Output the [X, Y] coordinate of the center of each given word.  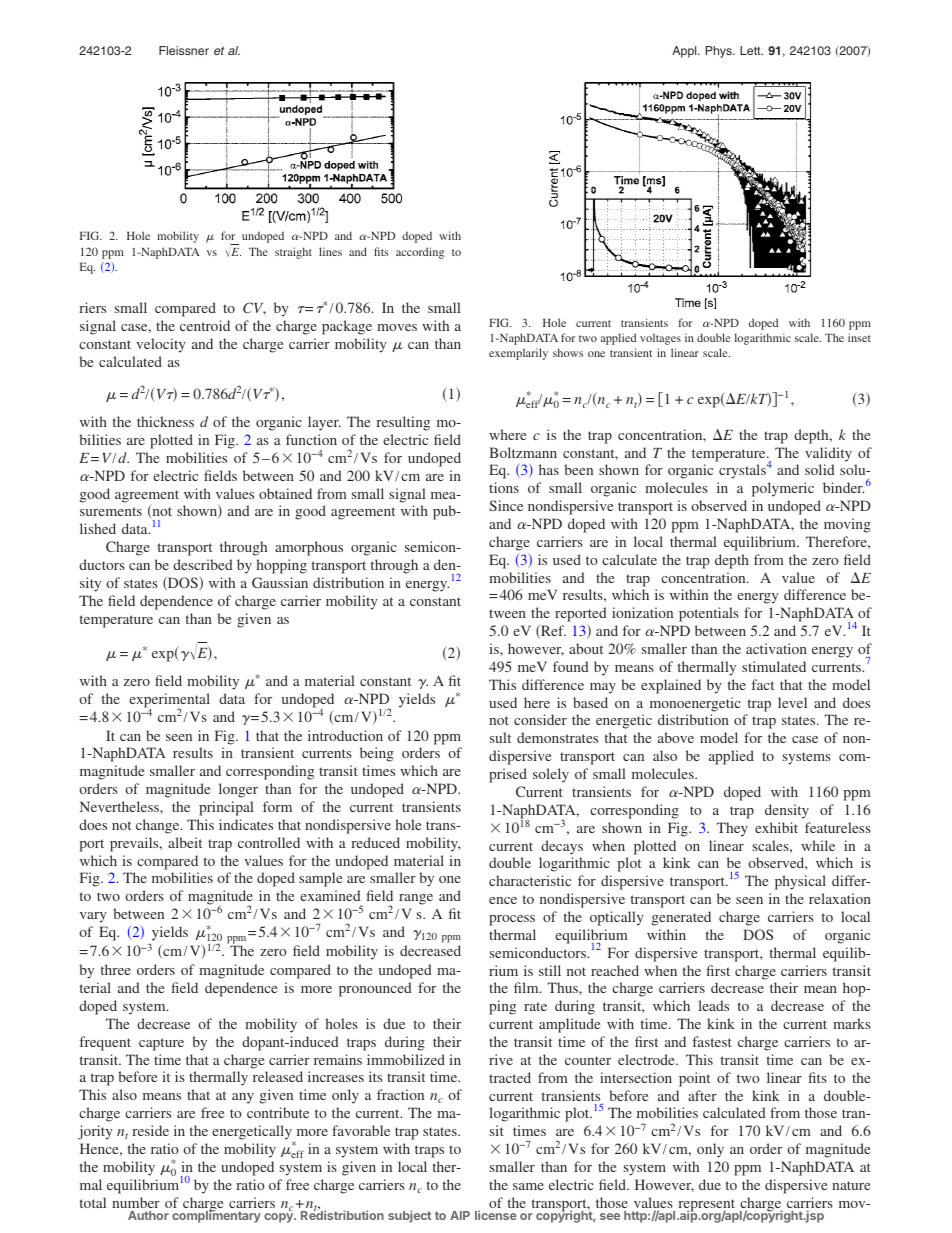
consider [540, 719]
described [203, 564]
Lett [751, 50]
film [527, 987]
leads [714, 1005]
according [420, 253]
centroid [205, 325]
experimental [169, 701]
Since [506, 505]
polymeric [783, 489]
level [792, 702]
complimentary [216, 1216]
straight [293, 253]
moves [397, 327]
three [116, 969]
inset [859, 337]
